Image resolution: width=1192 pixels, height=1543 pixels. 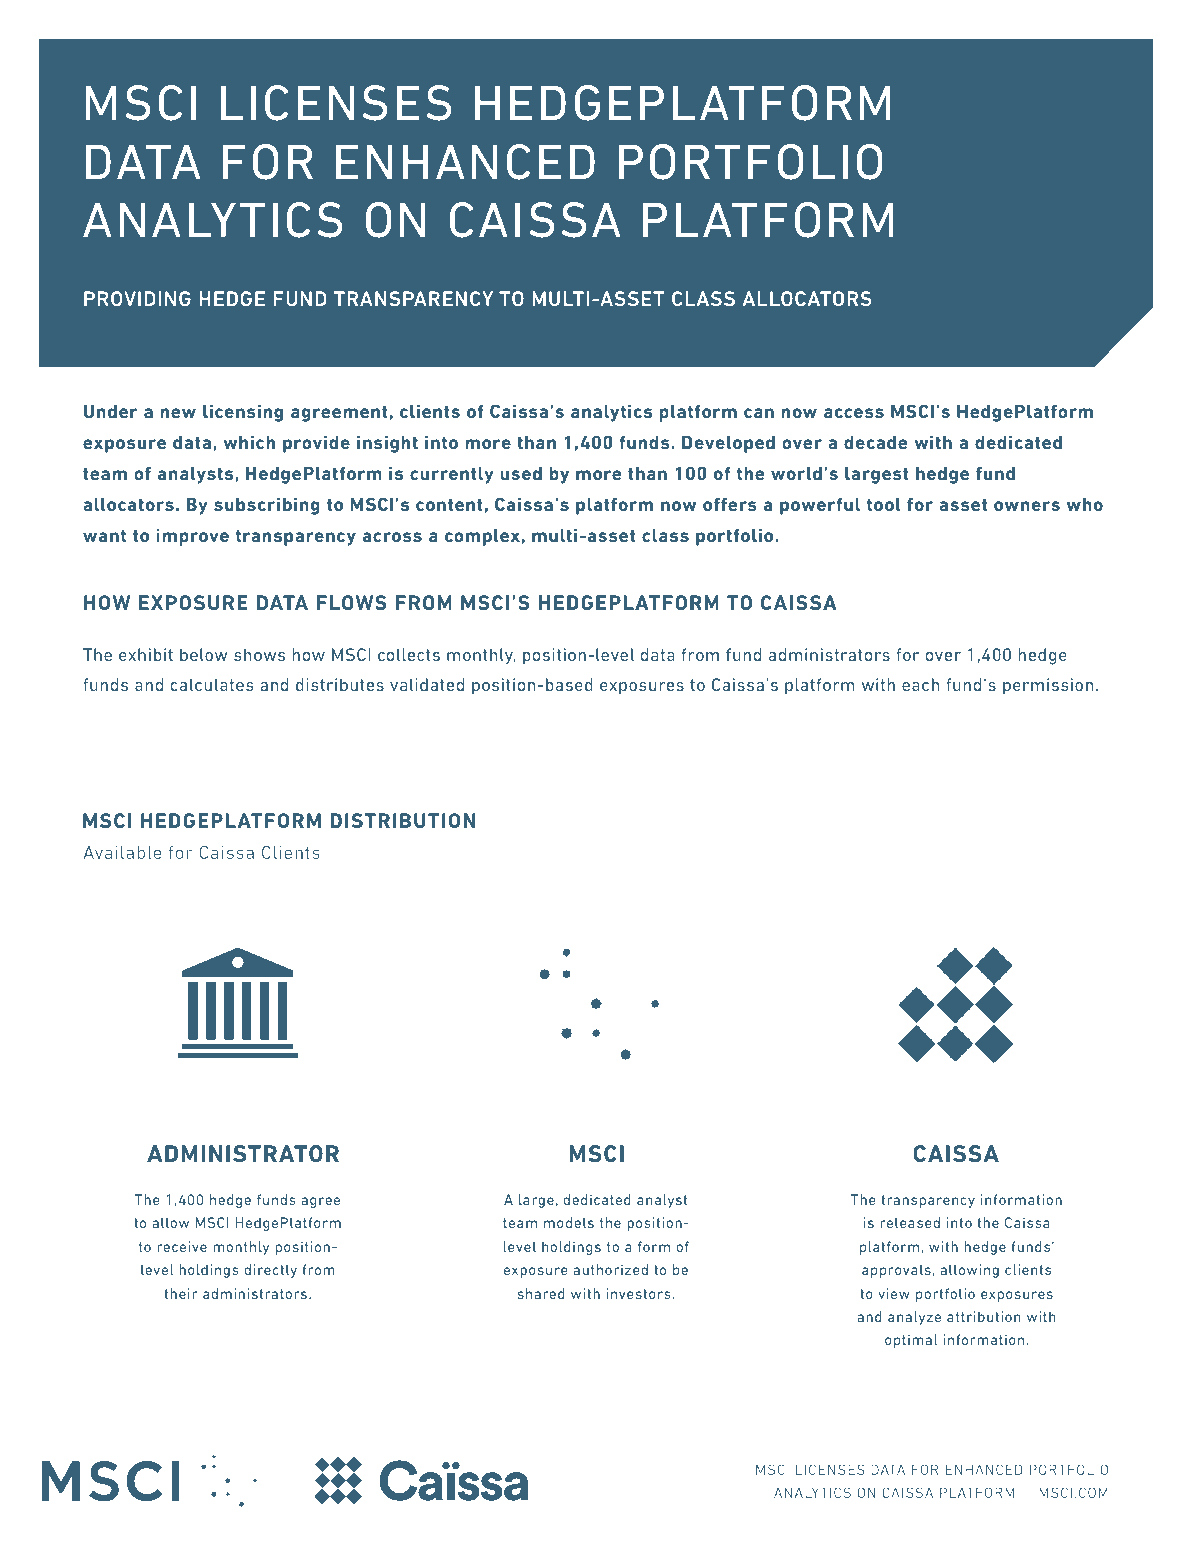 What do you see at coordinates (122, 852) in the screenshot?
I see `Available` at bounding box center [122, 852].
